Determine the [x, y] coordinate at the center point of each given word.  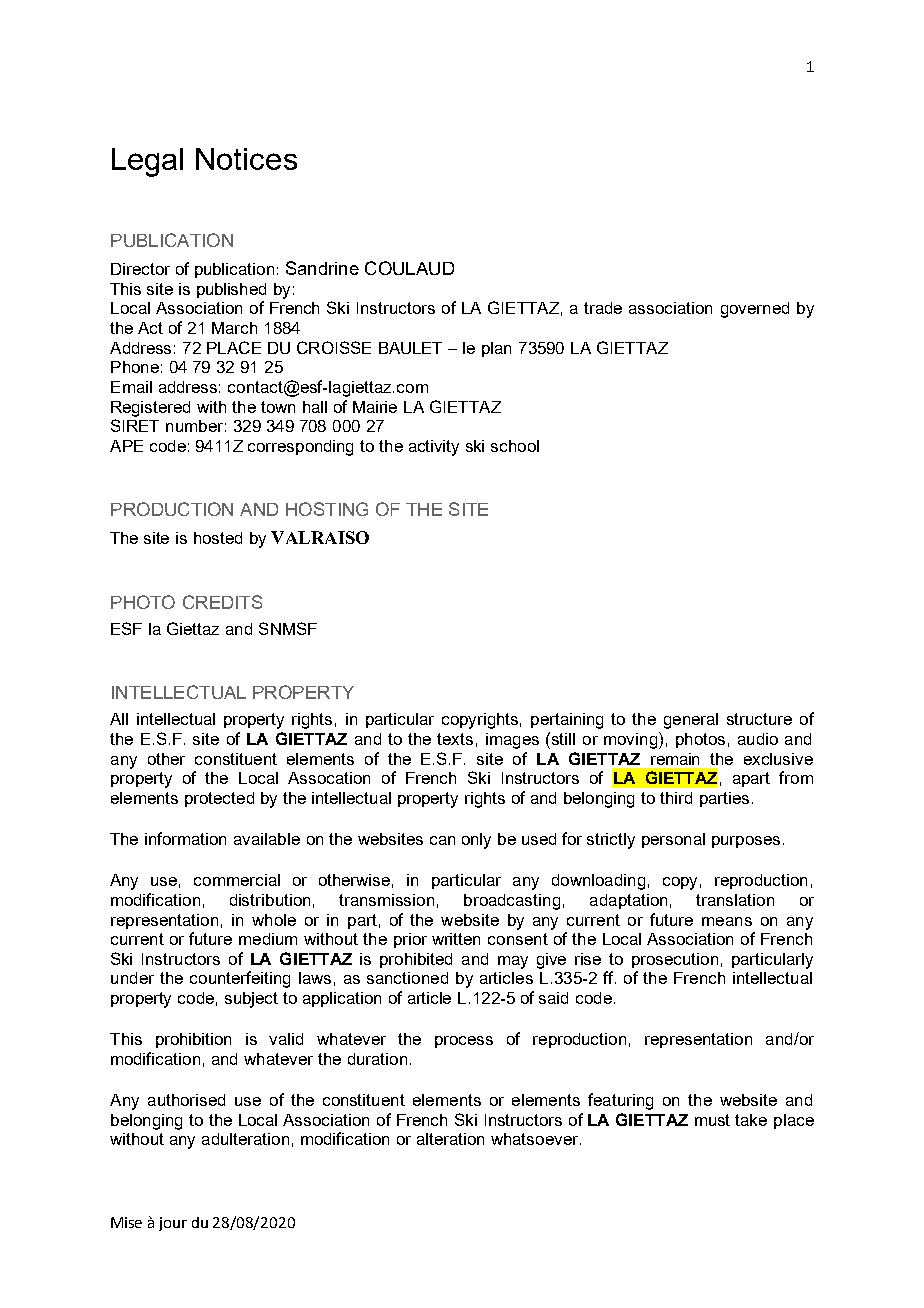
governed [755, 310]
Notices [246, 159]
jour [173, 1224]
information [185, 838]
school [515, 446]
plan [496, 349]
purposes [746, 842]
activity [434, 448]
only [476, 841]
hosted [218, 538]
